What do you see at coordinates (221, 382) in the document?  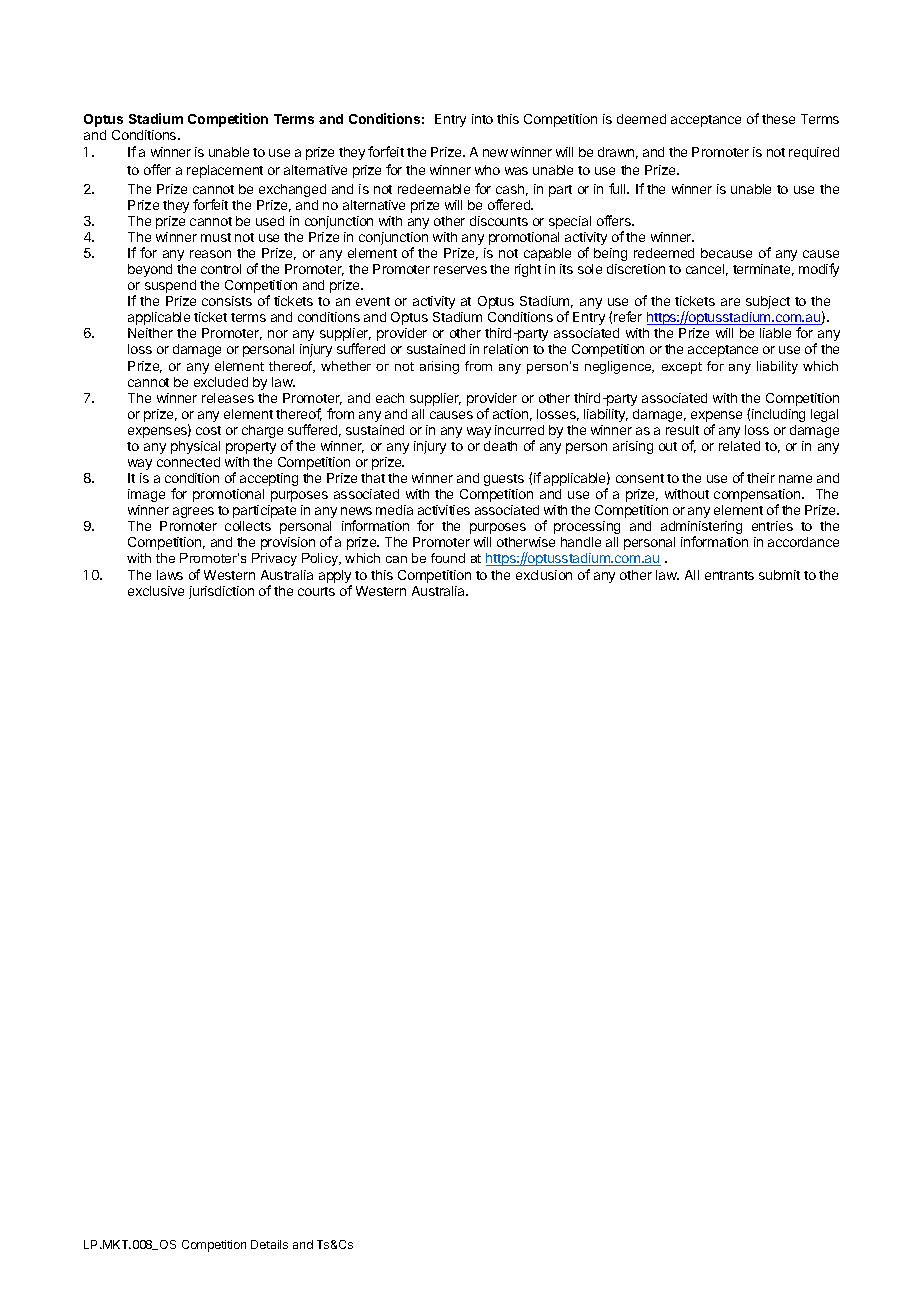 I see `excluded` at bounding box center [221, 382].
